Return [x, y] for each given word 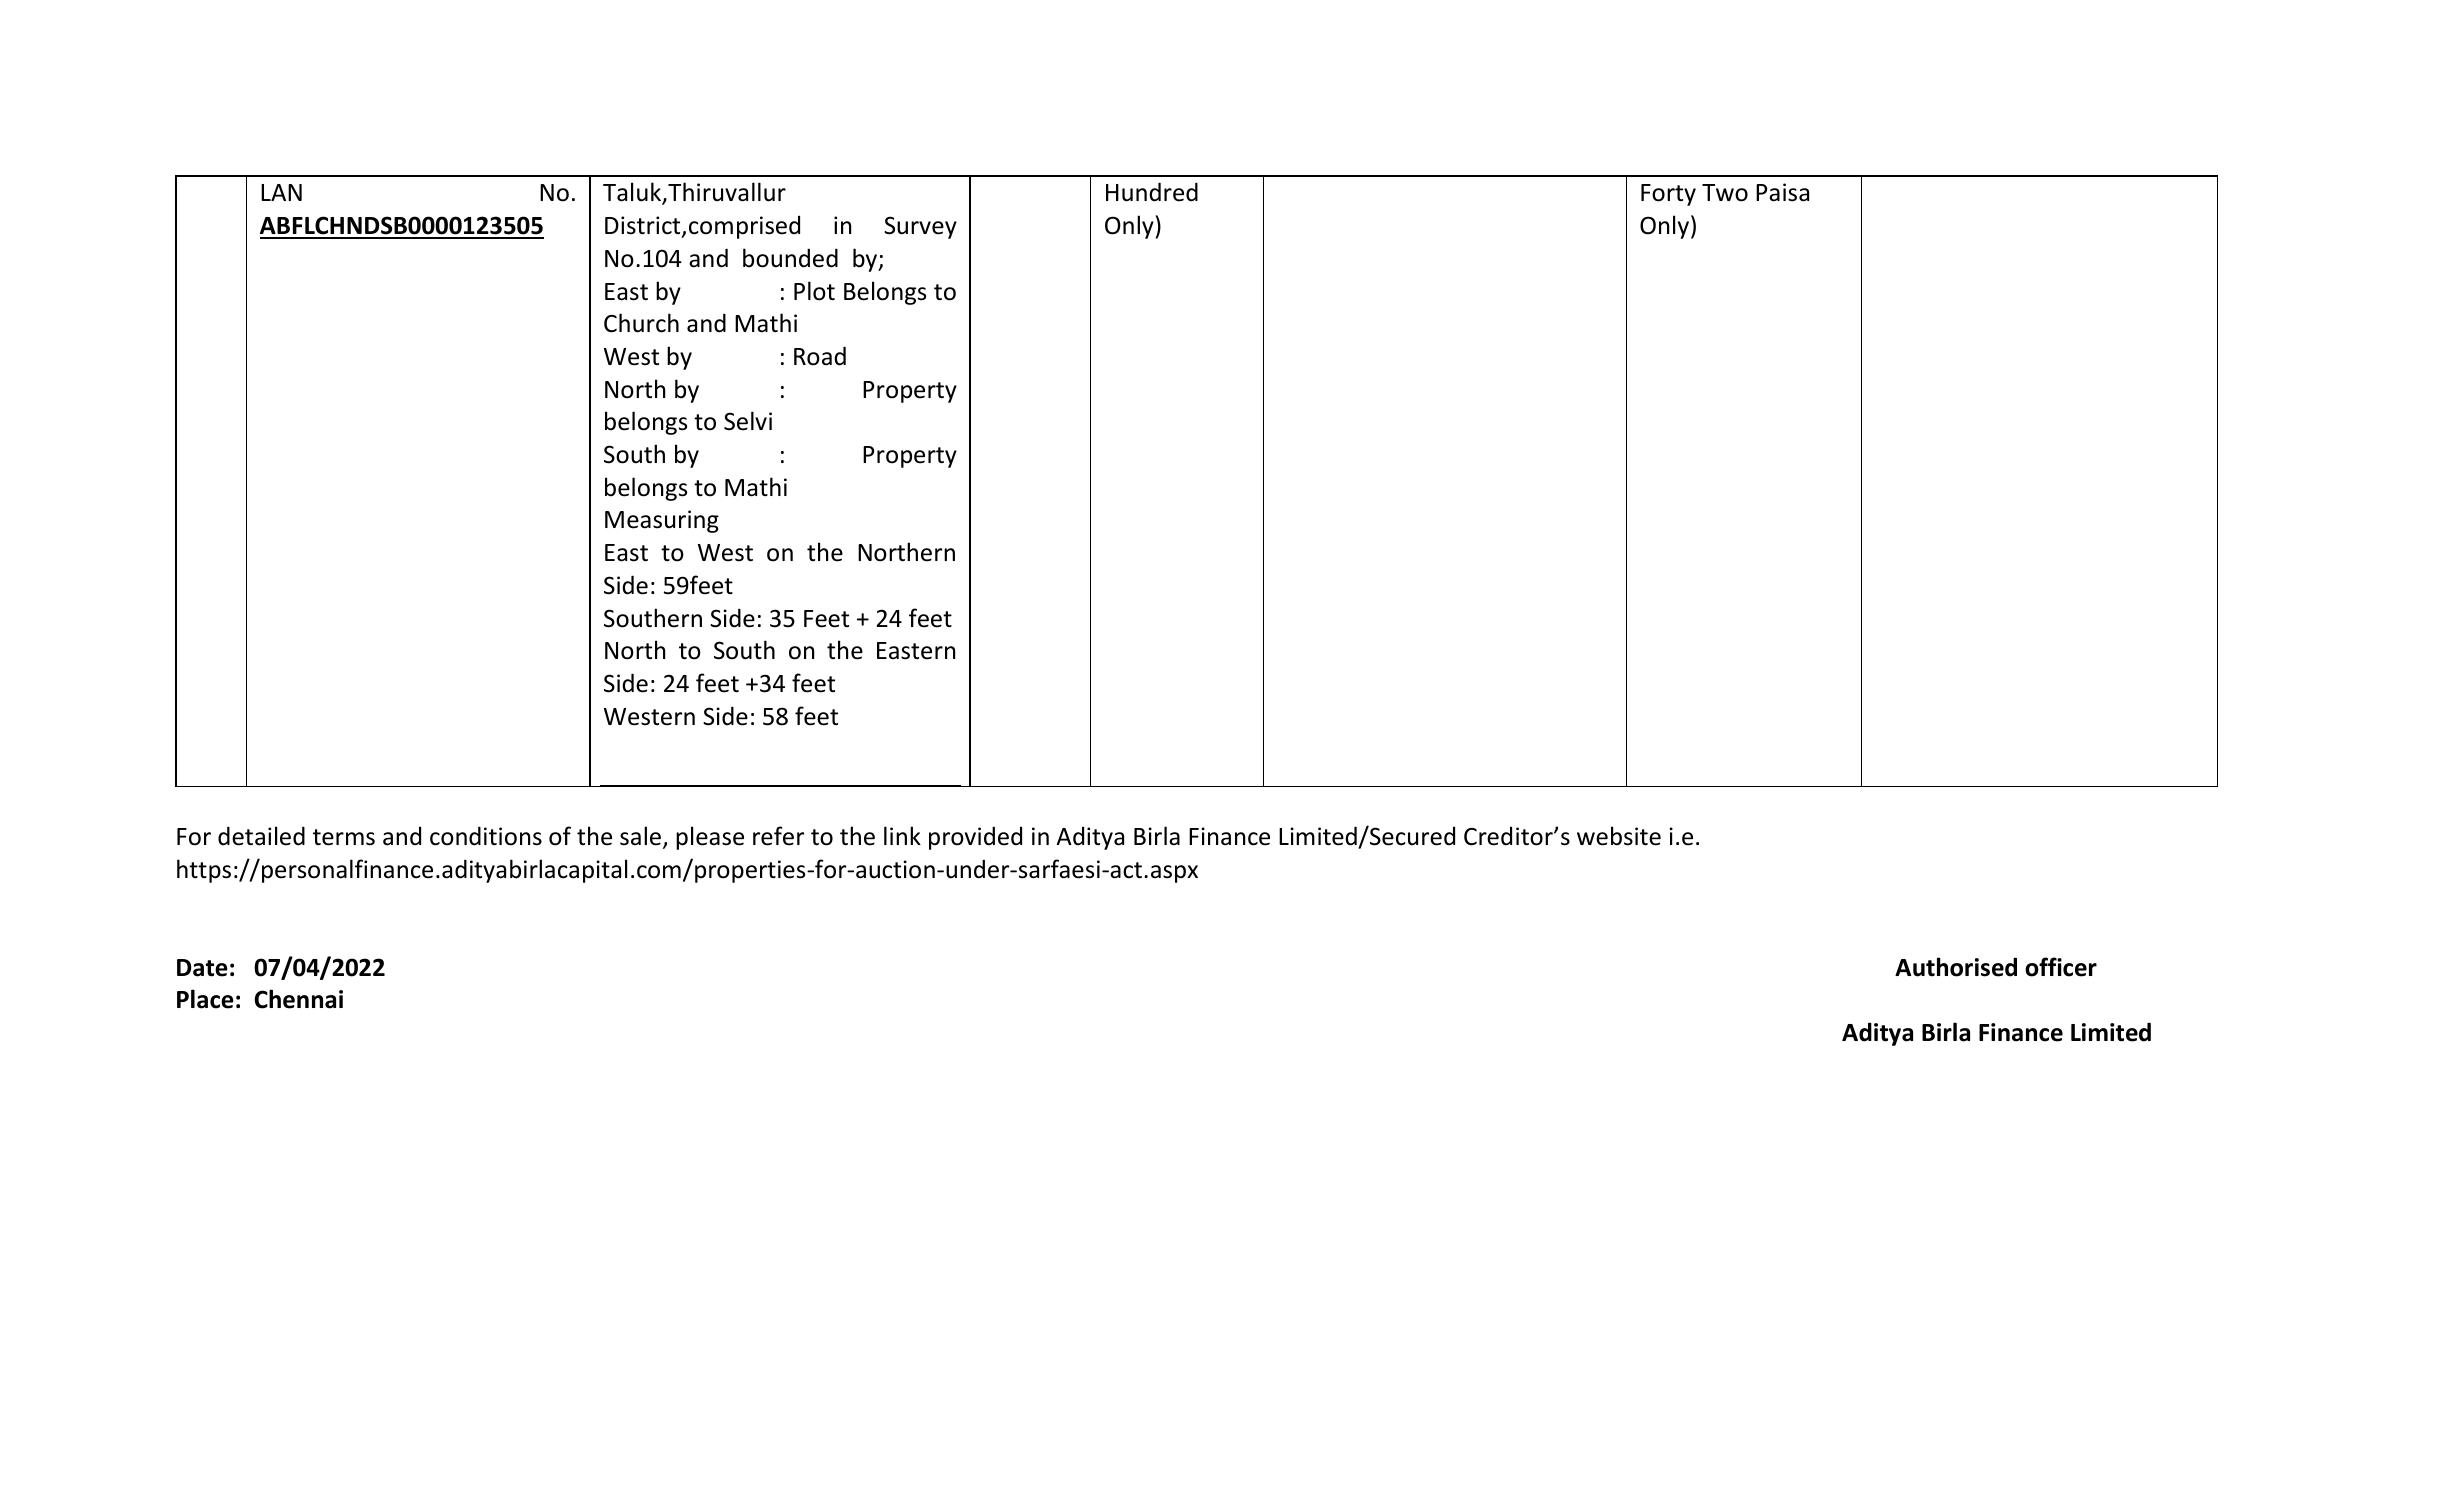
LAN [281, 192]
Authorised [1956, 967]
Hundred [1152, 192]
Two [1725, 193]
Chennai [299, 999]
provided [975, 838]
